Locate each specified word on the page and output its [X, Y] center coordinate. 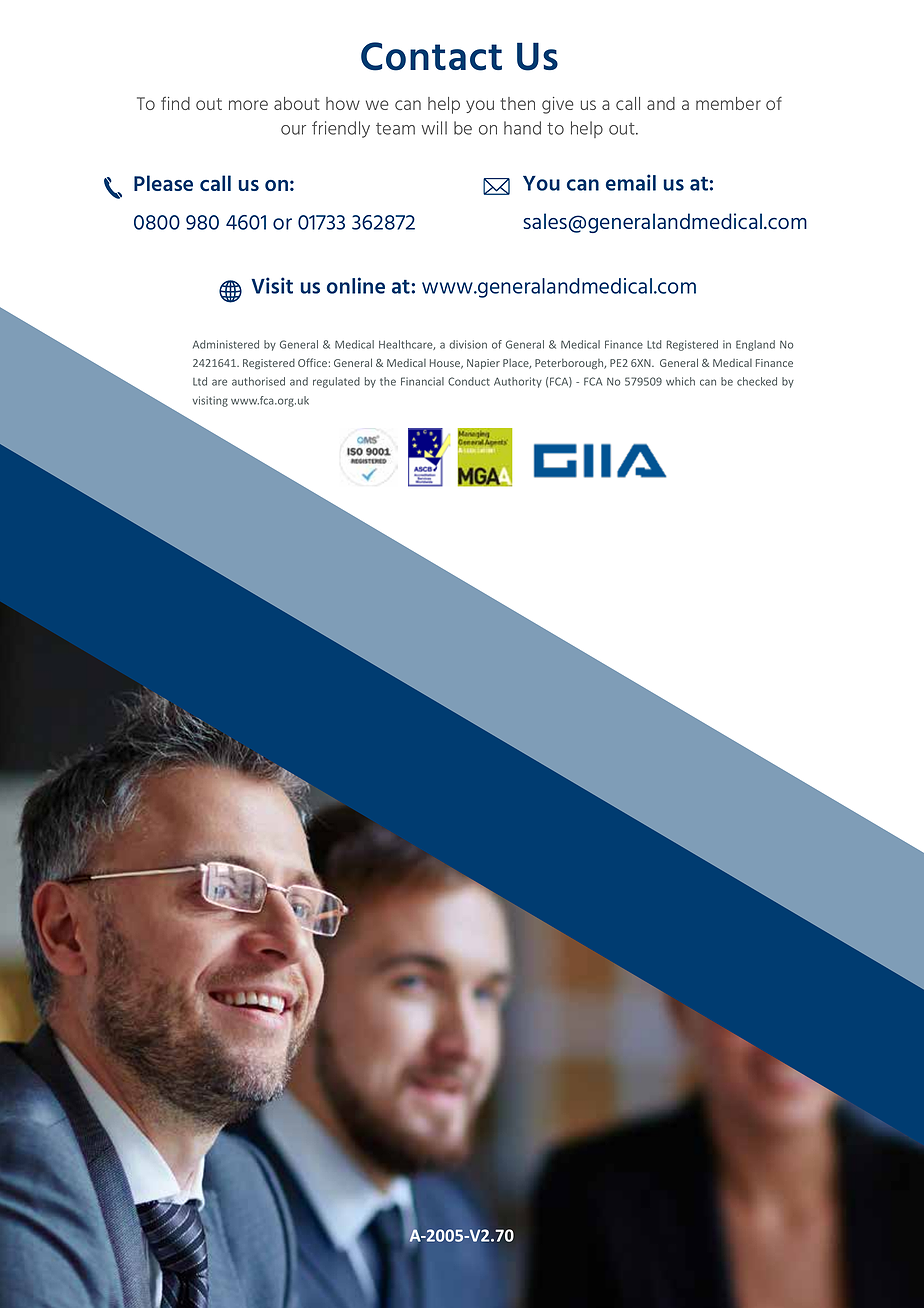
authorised [258, 381]
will [434, 128]
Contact [431, 56]
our [293, 130]
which [680, 381]
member [728, 103]
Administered [226, 344]
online [356, 285]
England [755, 345]
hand [522, 128]
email [631, 182]
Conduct [469, 381]
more [248, 105]
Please [163, 183]
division [468, 344]
